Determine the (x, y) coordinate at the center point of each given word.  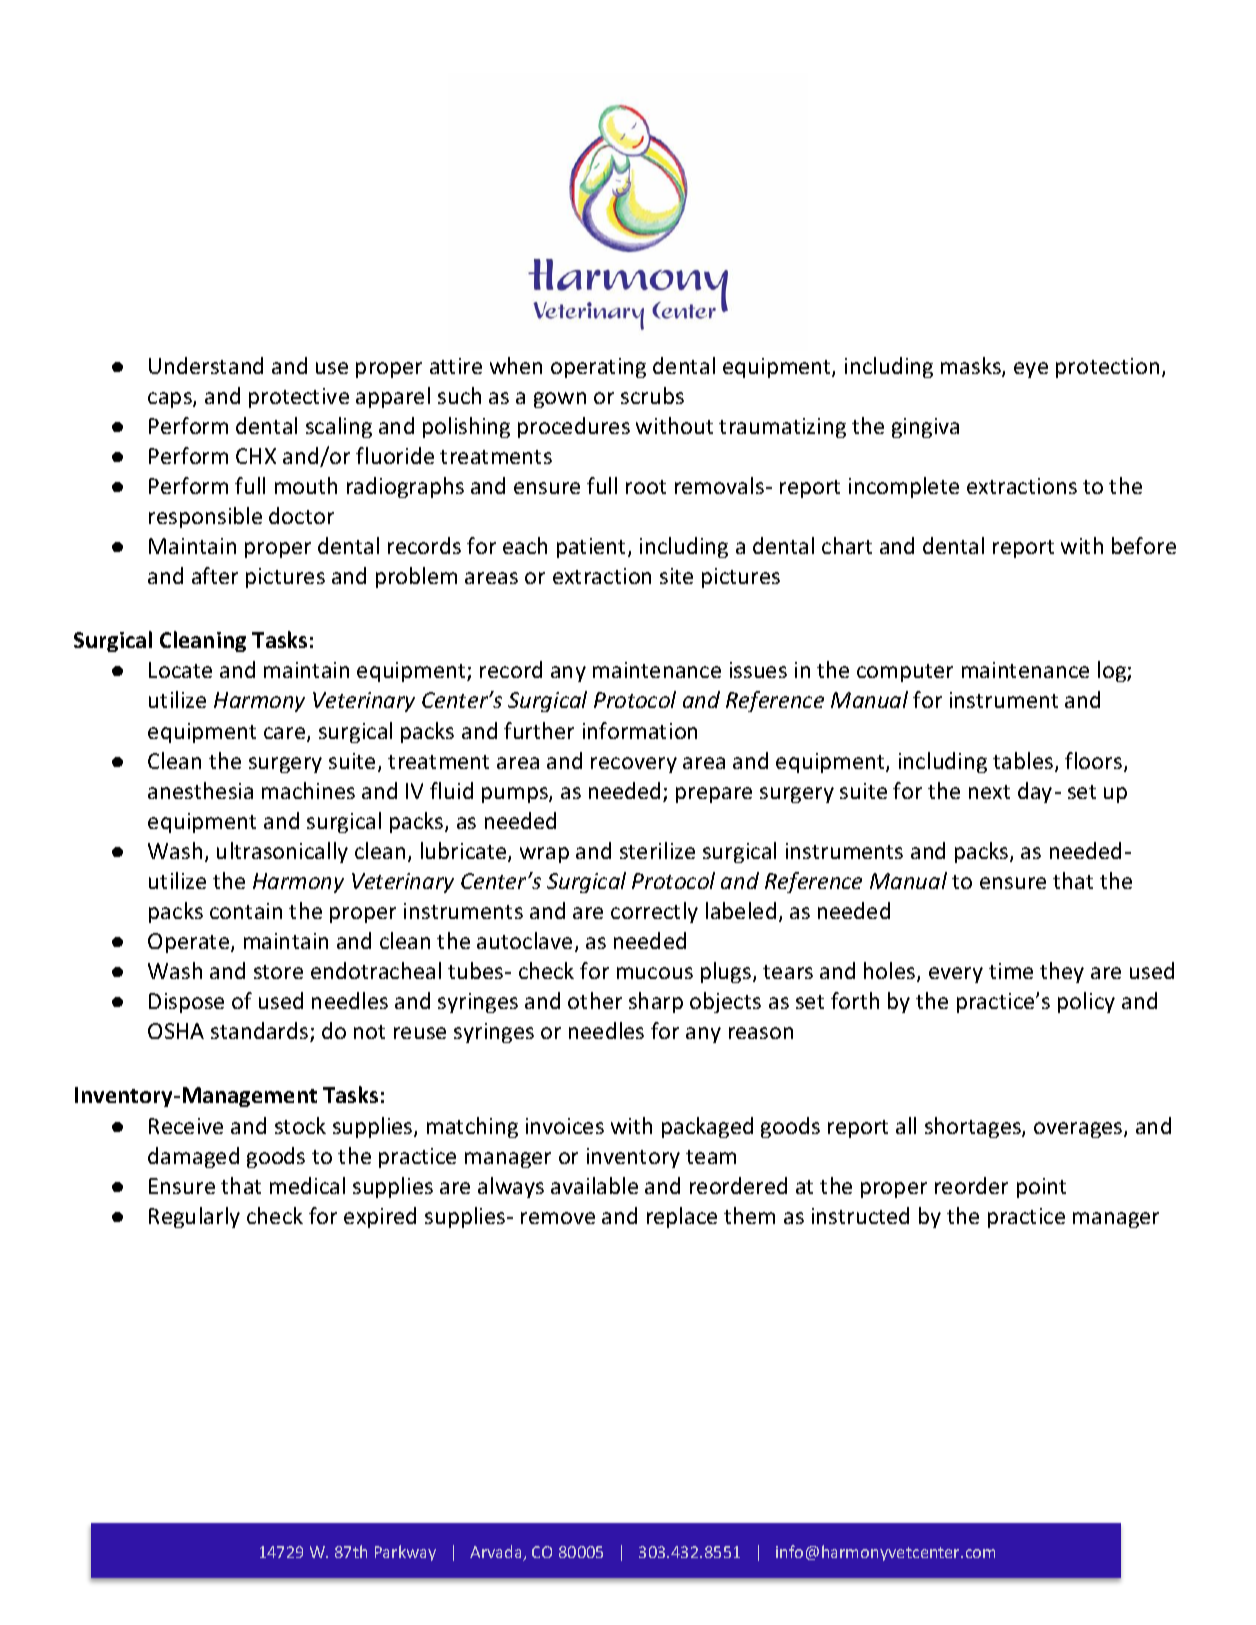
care (286, 734)
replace (682, 1217)
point (1041, 1188)
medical (307, 1185)
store (278, 972)
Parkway (405, 1553)
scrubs (652, 395)
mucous (655, 973)
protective (299, 398)
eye (1031, 370)
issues (758, 670)
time (1011, 971)
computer (905, 673)
